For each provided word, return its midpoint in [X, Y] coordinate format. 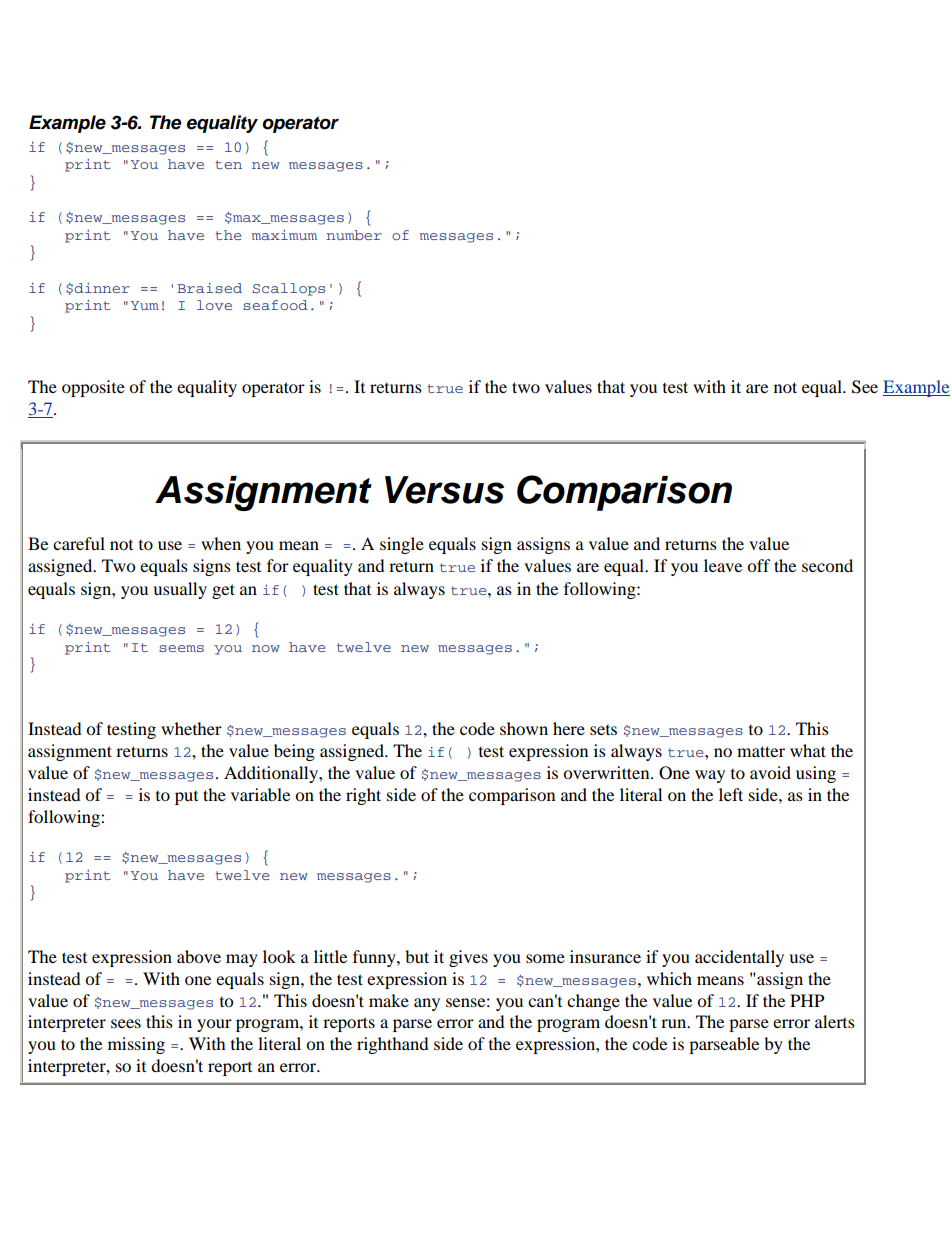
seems [181, 648]
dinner [102, 288]
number [354, 235]
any [427, 1004]
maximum [284, 235]
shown [524, 728]
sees [126, 1023]
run [675, 1023]
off [759, 565]
